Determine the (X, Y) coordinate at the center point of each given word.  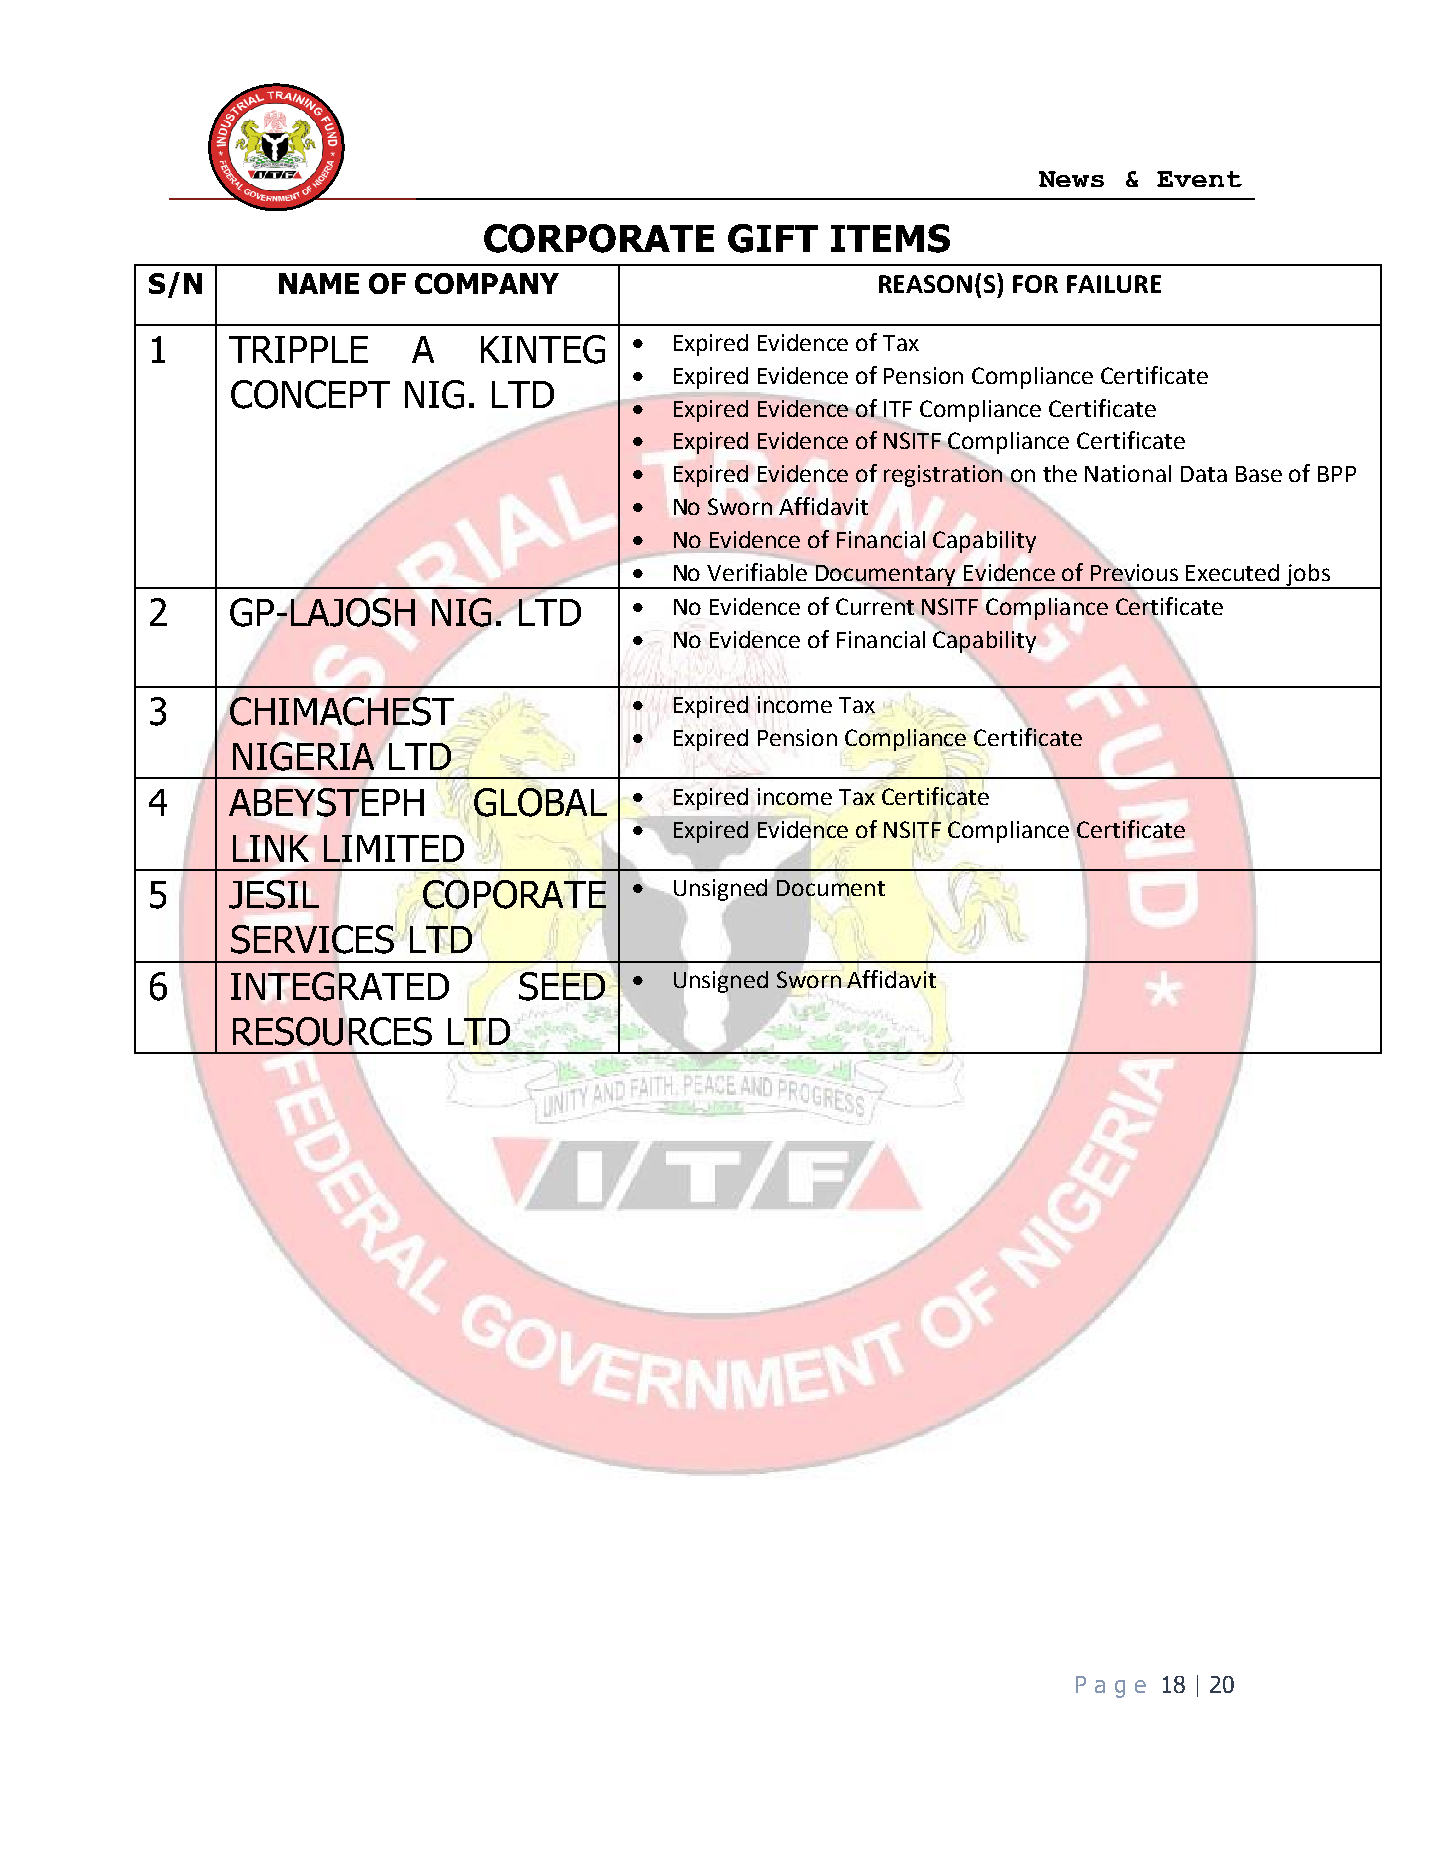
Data (1204, 474)
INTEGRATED (340, 986)
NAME (319, 283)
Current (876, 605)
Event (1199, 179)
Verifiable (758, 571)
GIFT (773, 238)
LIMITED (394, 848)
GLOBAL (540, 802)
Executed (1232, 572)
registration (943, 476)
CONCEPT (310, 394)
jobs (1308, 576)
